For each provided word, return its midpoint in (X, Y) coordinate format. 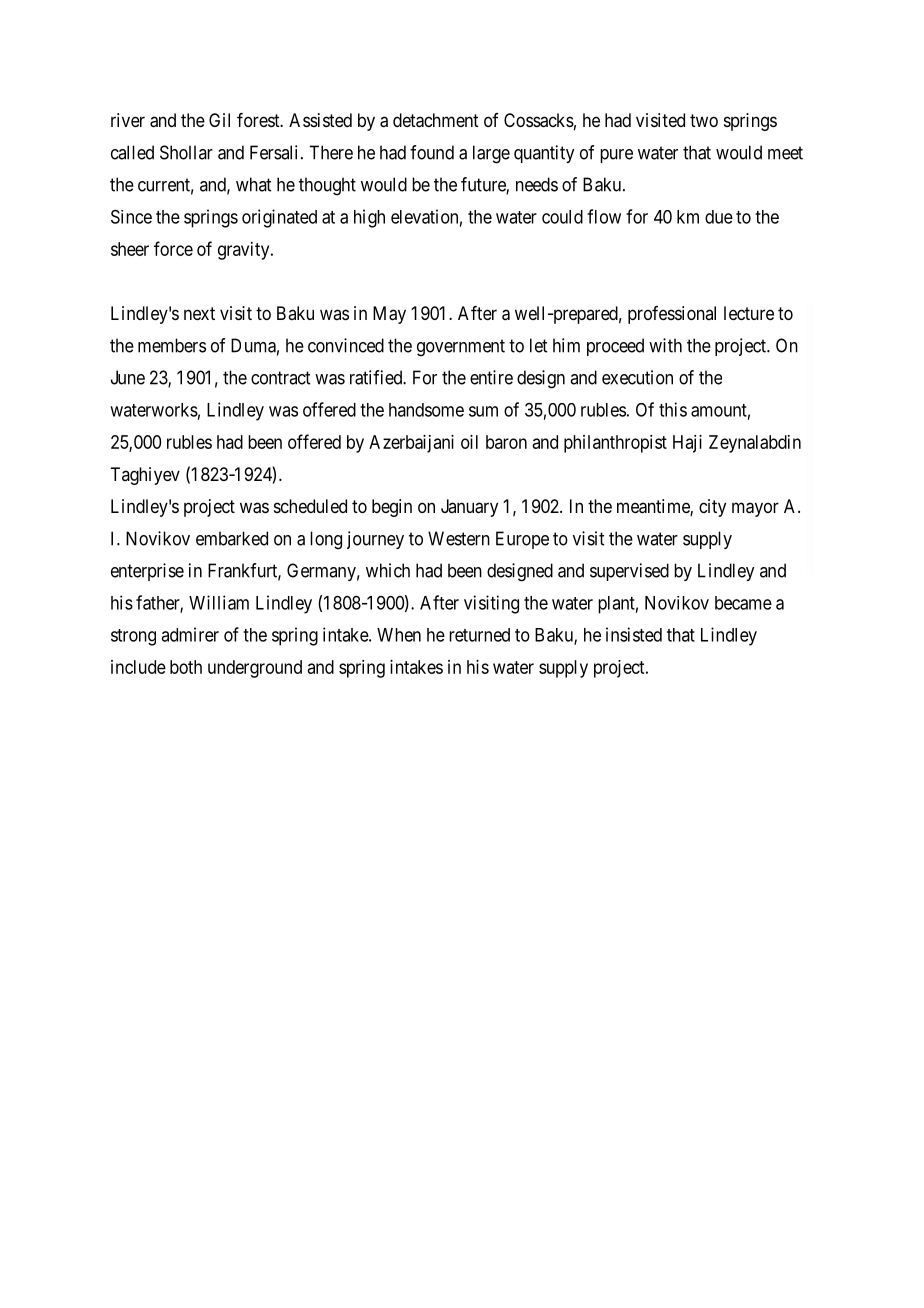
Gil (219, 120)
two (704, 120)
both (186, 667)
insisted (634, 634)
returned (479, 635)
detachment (436, 120)
